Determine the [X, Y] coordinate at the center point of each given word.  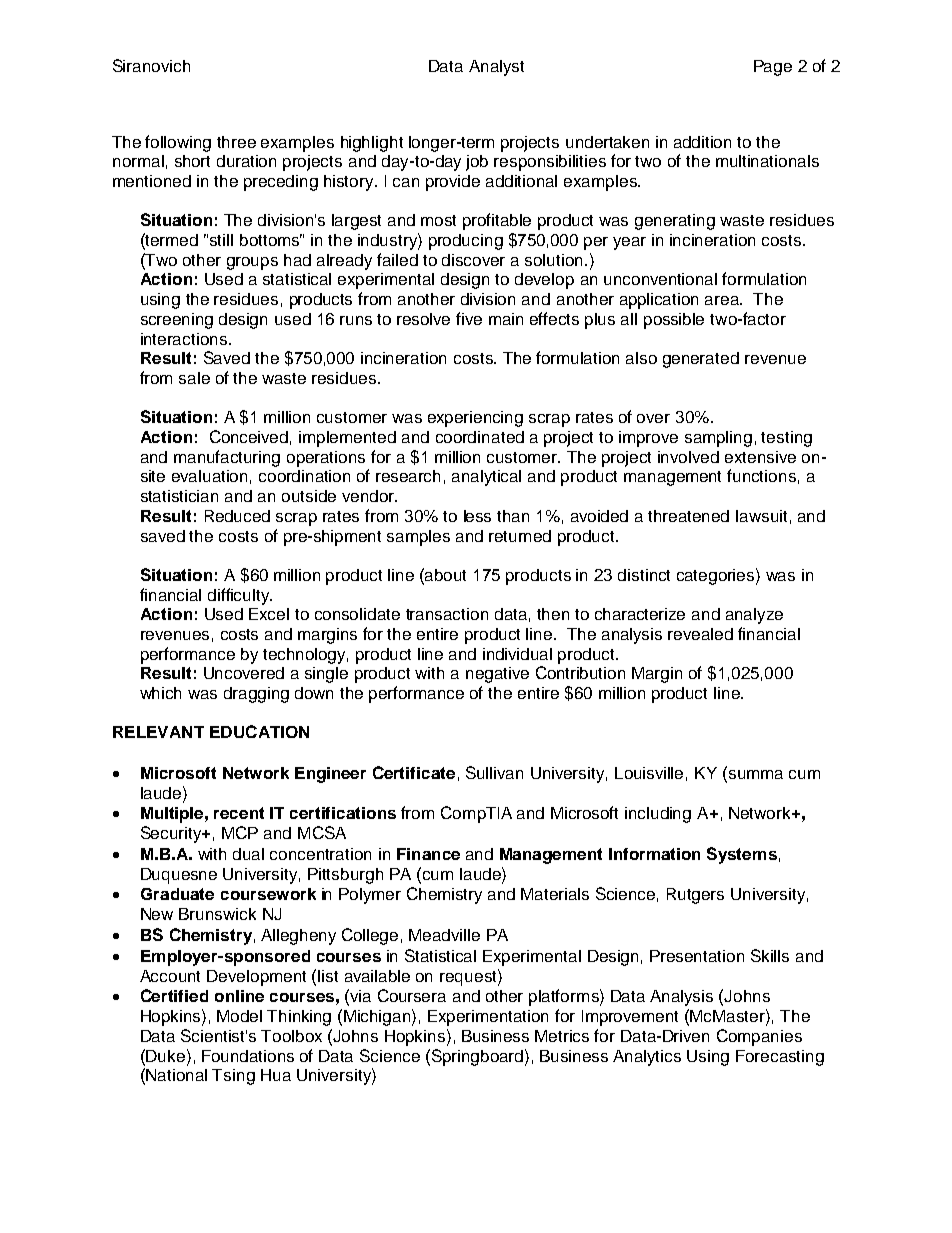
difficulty [240, 596]
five [469, 318]
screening [177, 321]
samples [418, 538]
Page [773, 68]
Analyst [496, 68]
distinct [644, 575]
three [236, 142]
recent [239, 813]
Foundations [248, 1056]
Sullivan [494, 772]
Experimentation [488, 1018]
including [658, 815]
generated [701, 360]
